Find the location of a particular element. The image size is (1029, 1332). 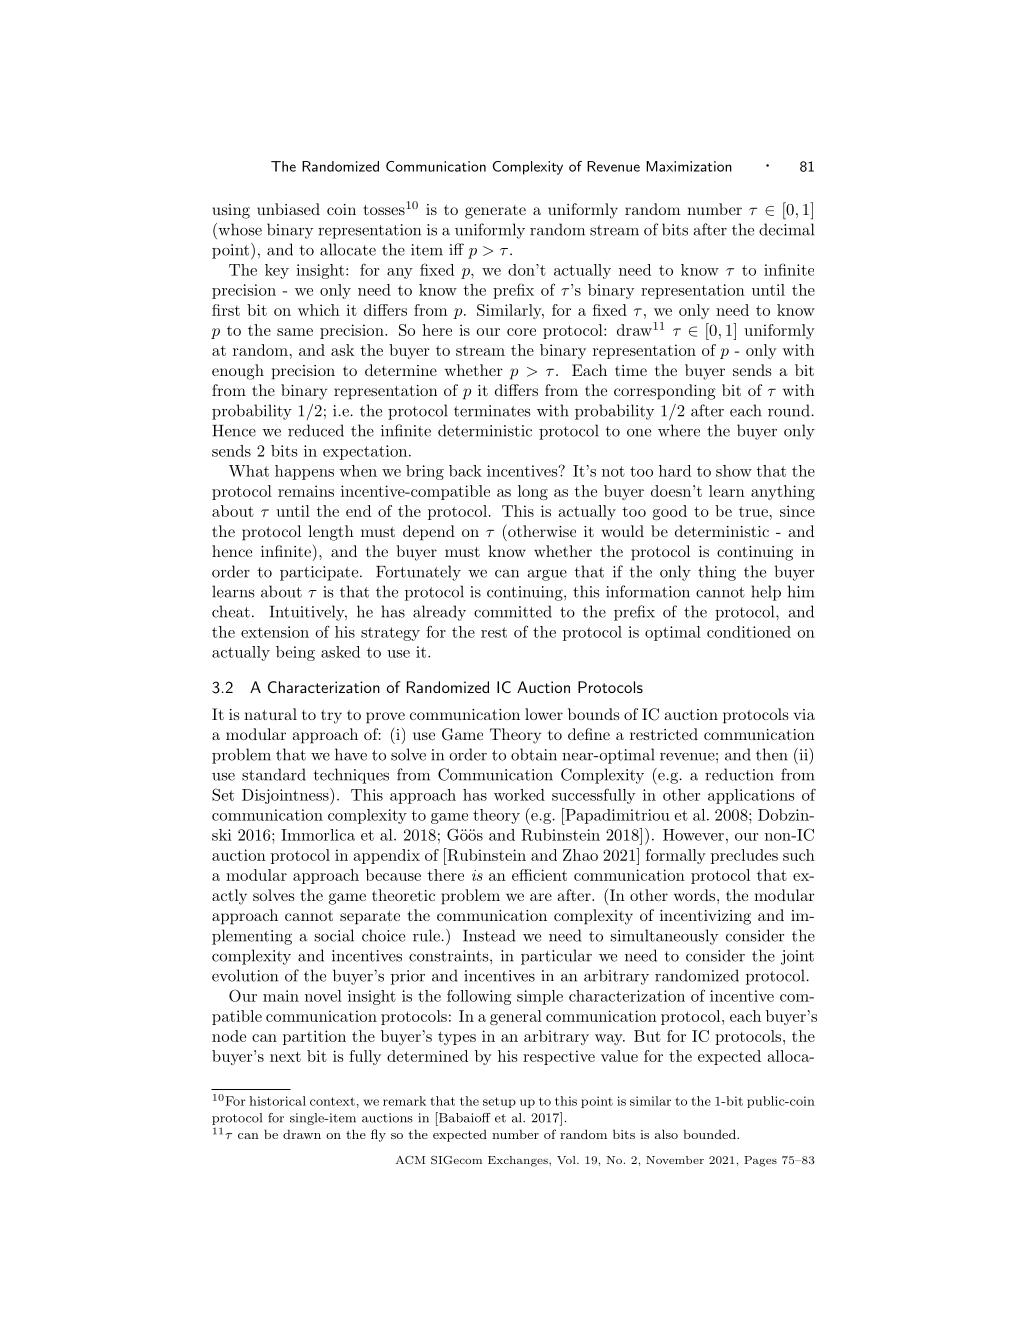

reduced is located at coordinates (316, 430).
